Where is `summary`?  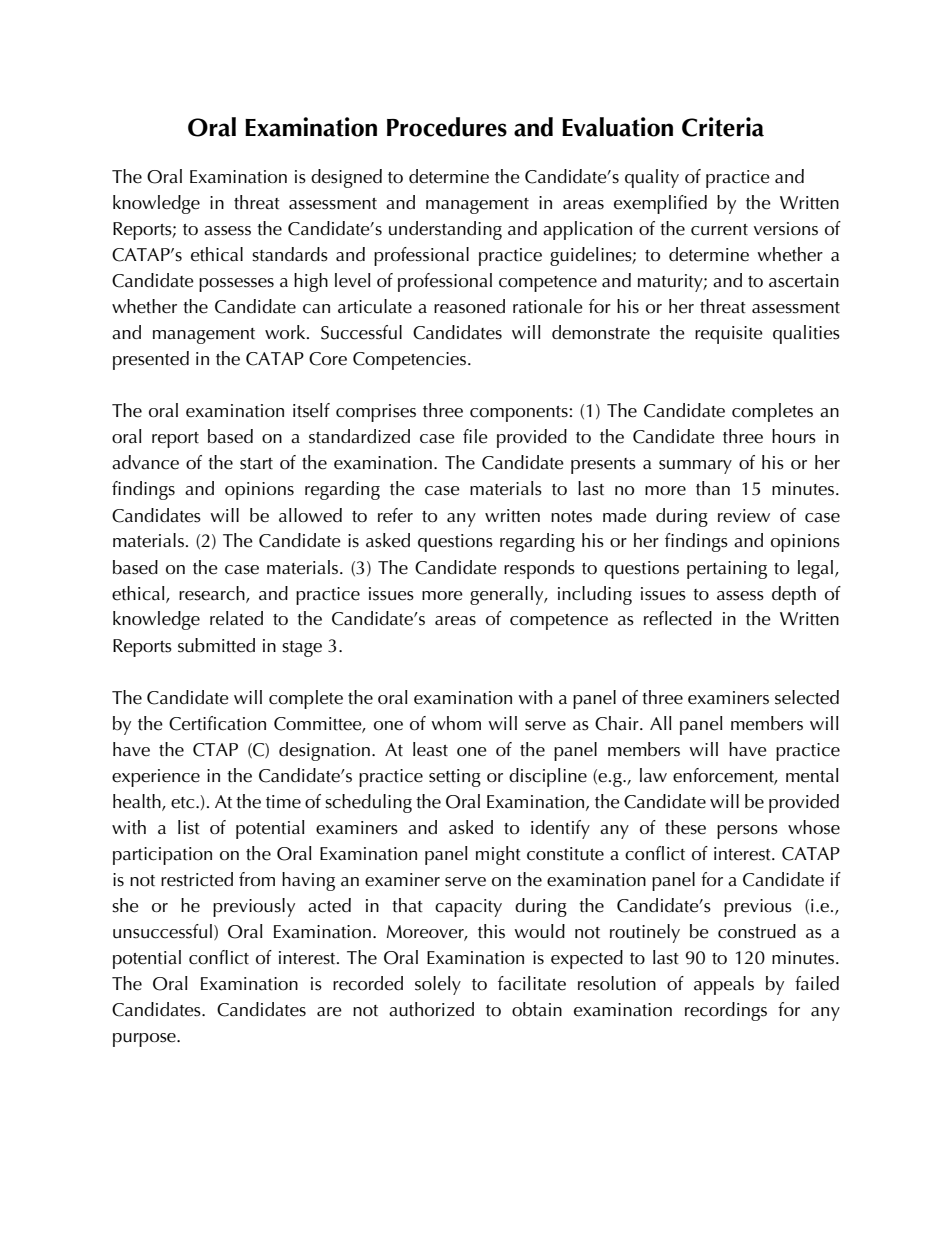
summary is located at coordinates (695, 467).
